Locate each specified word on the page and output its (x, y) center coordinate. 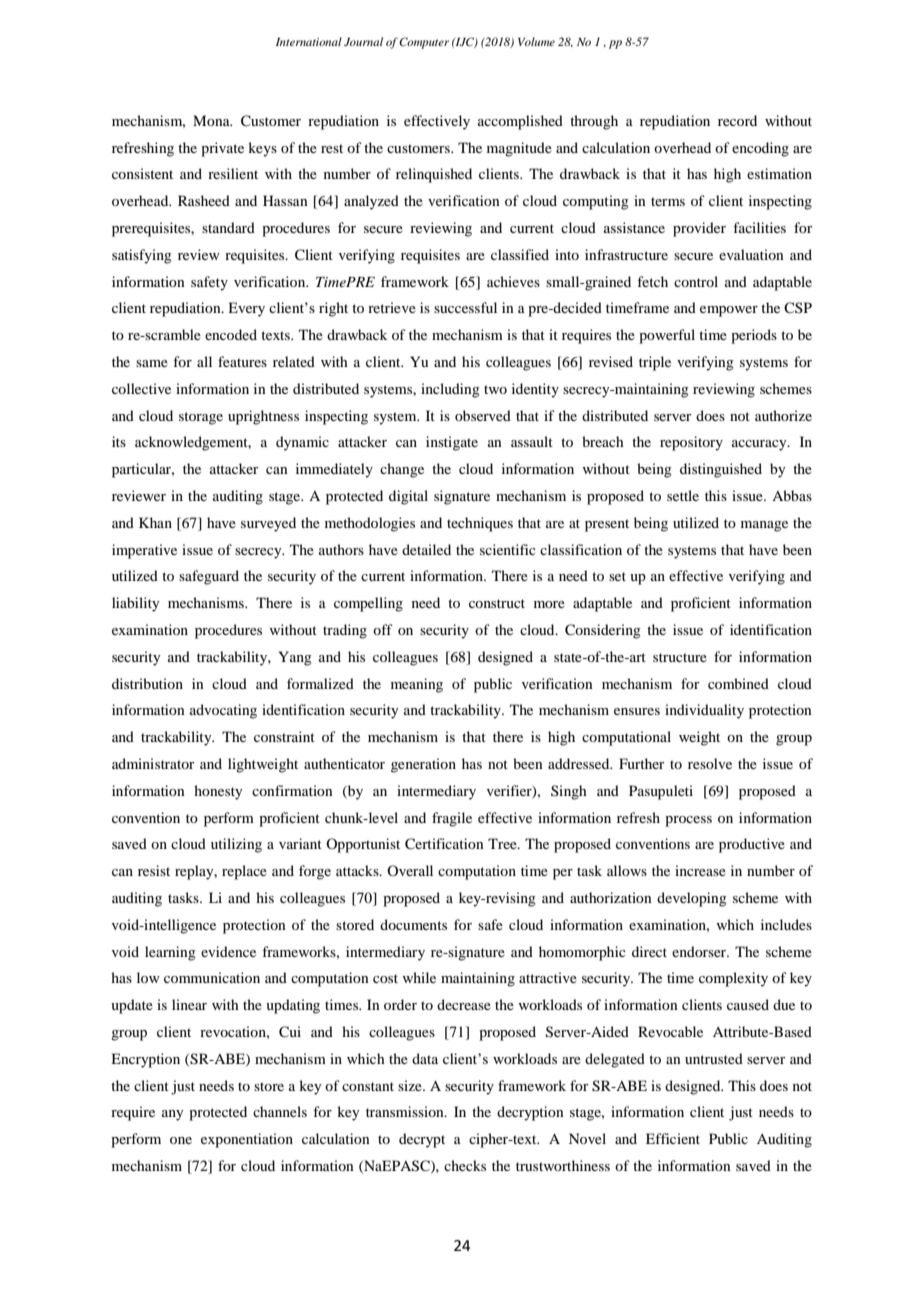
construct (497, 603)
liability (135, 604)
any (172, 1115)
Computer (424, 43)
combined (738, 683)
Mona (212, 120)
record (737, 120)
